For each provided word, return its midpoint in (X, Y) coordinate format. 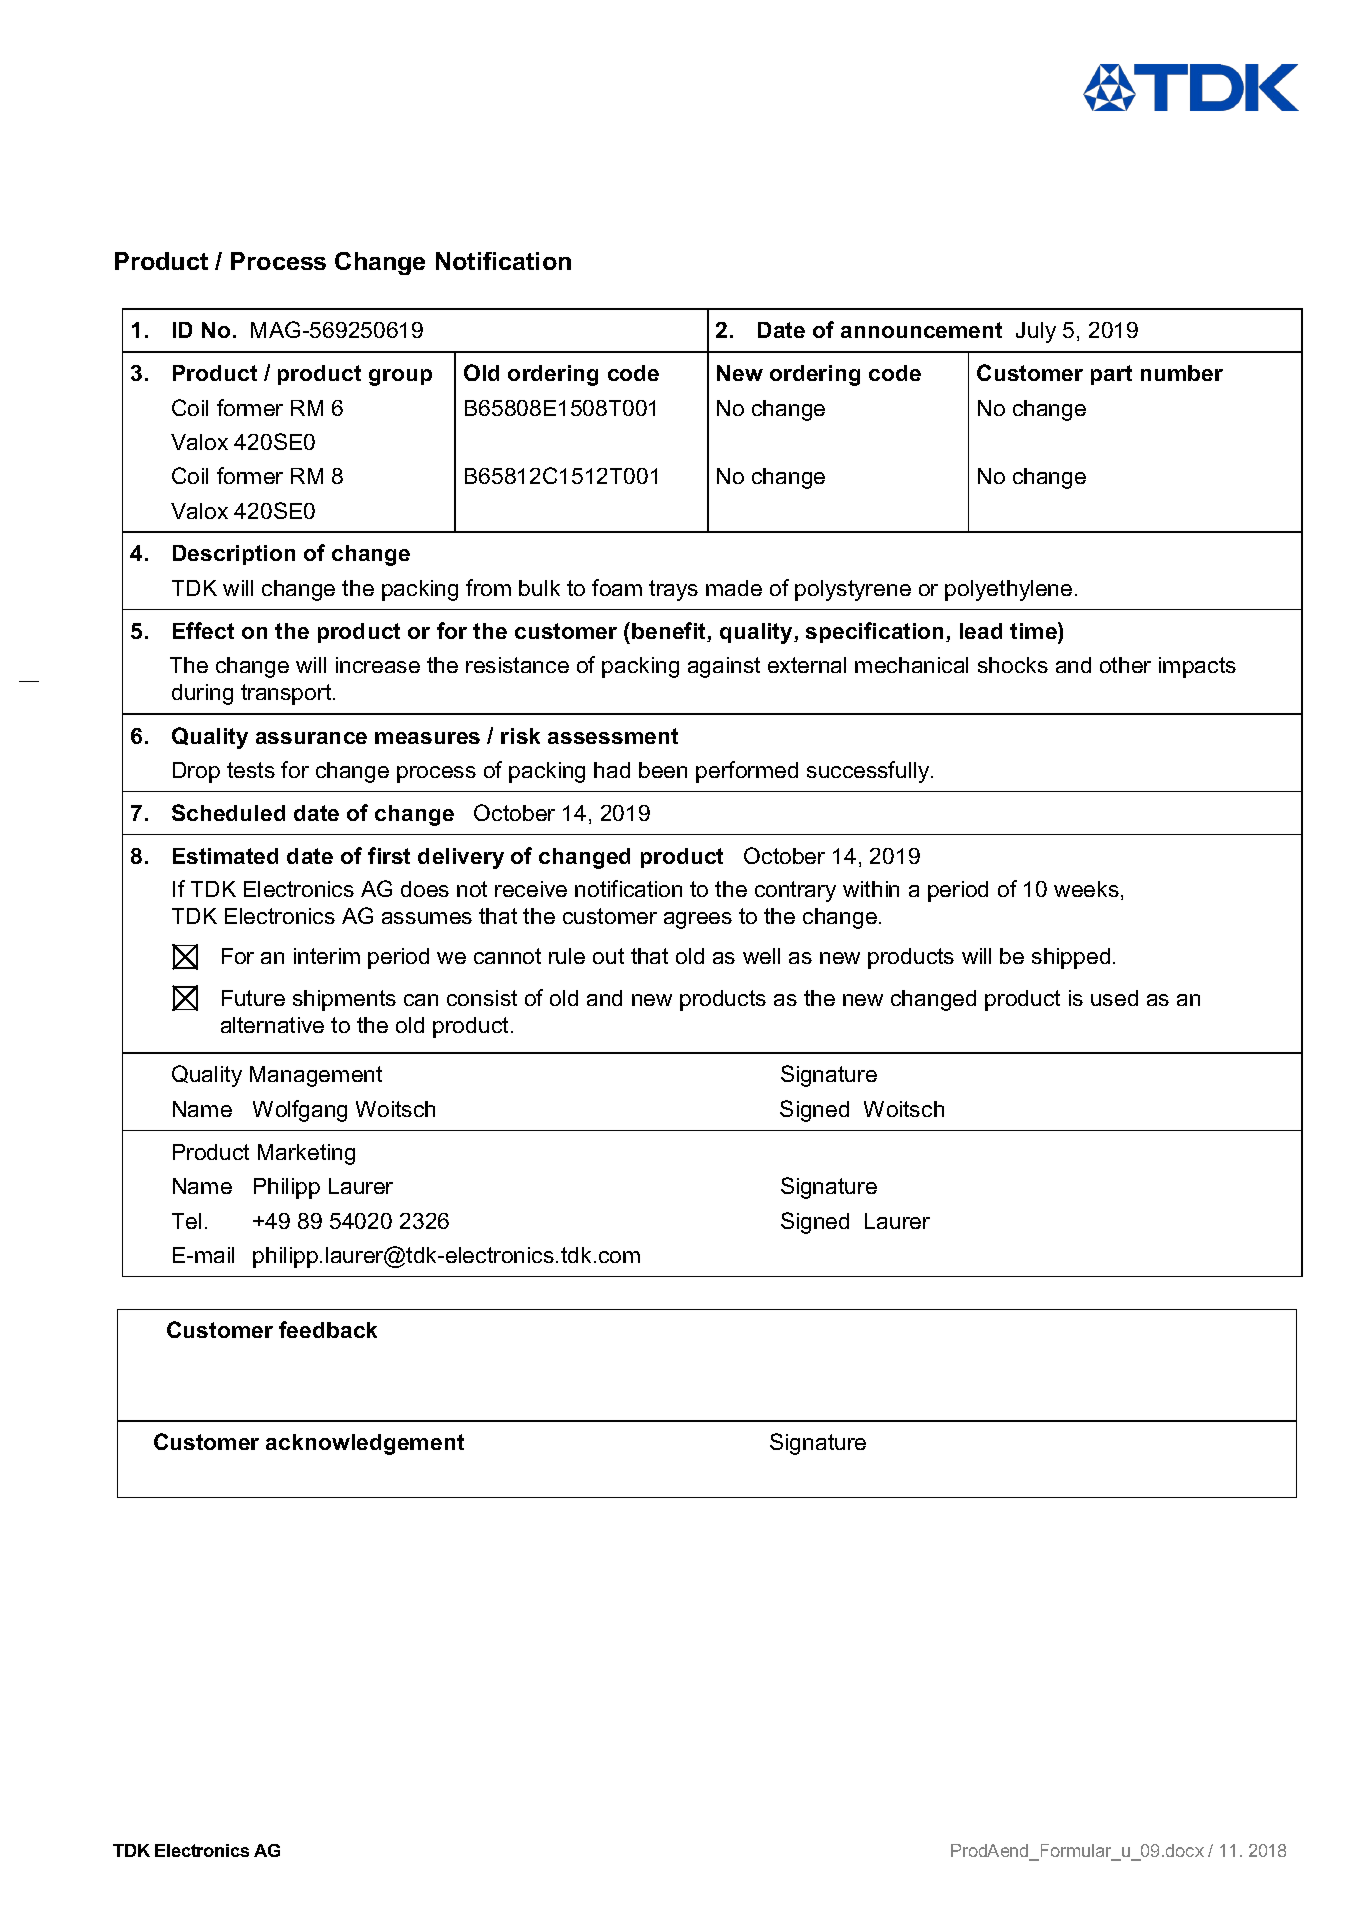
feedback (328, 1329)
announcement (921, 330)
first (389, 855)
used (1114, 998)
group (400, 377)
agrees (698, 920)
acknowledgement (365, 1444)
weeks (1086, 889)
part (1111, 375)
